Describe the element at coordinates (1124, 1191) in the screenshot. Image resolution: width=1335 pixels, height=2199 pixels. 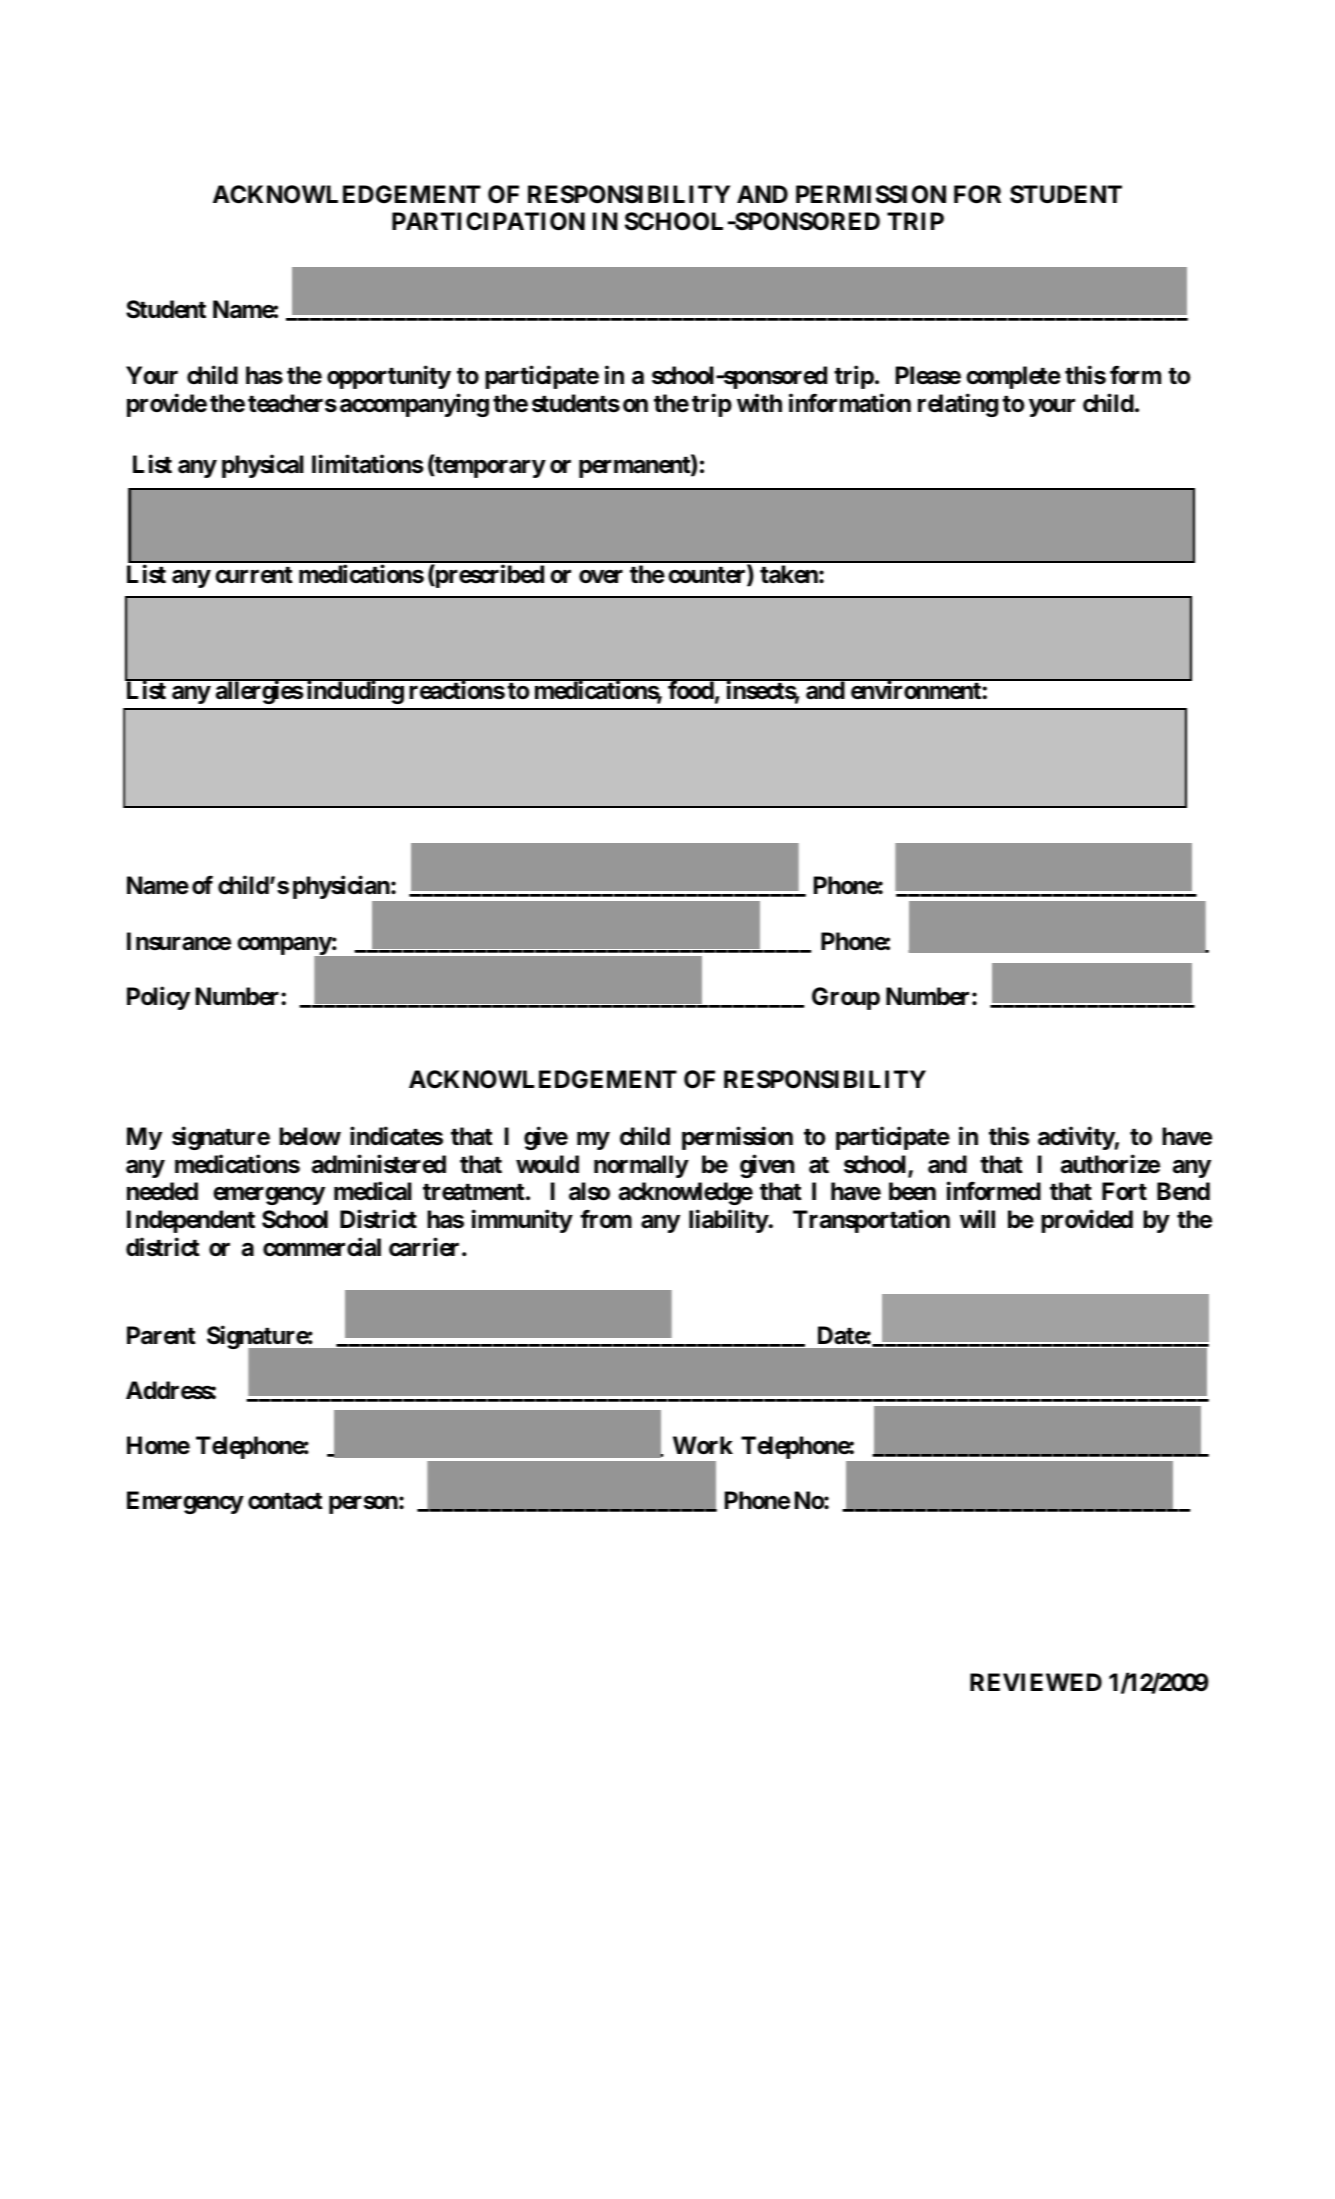
I see `Fort` at that location.
